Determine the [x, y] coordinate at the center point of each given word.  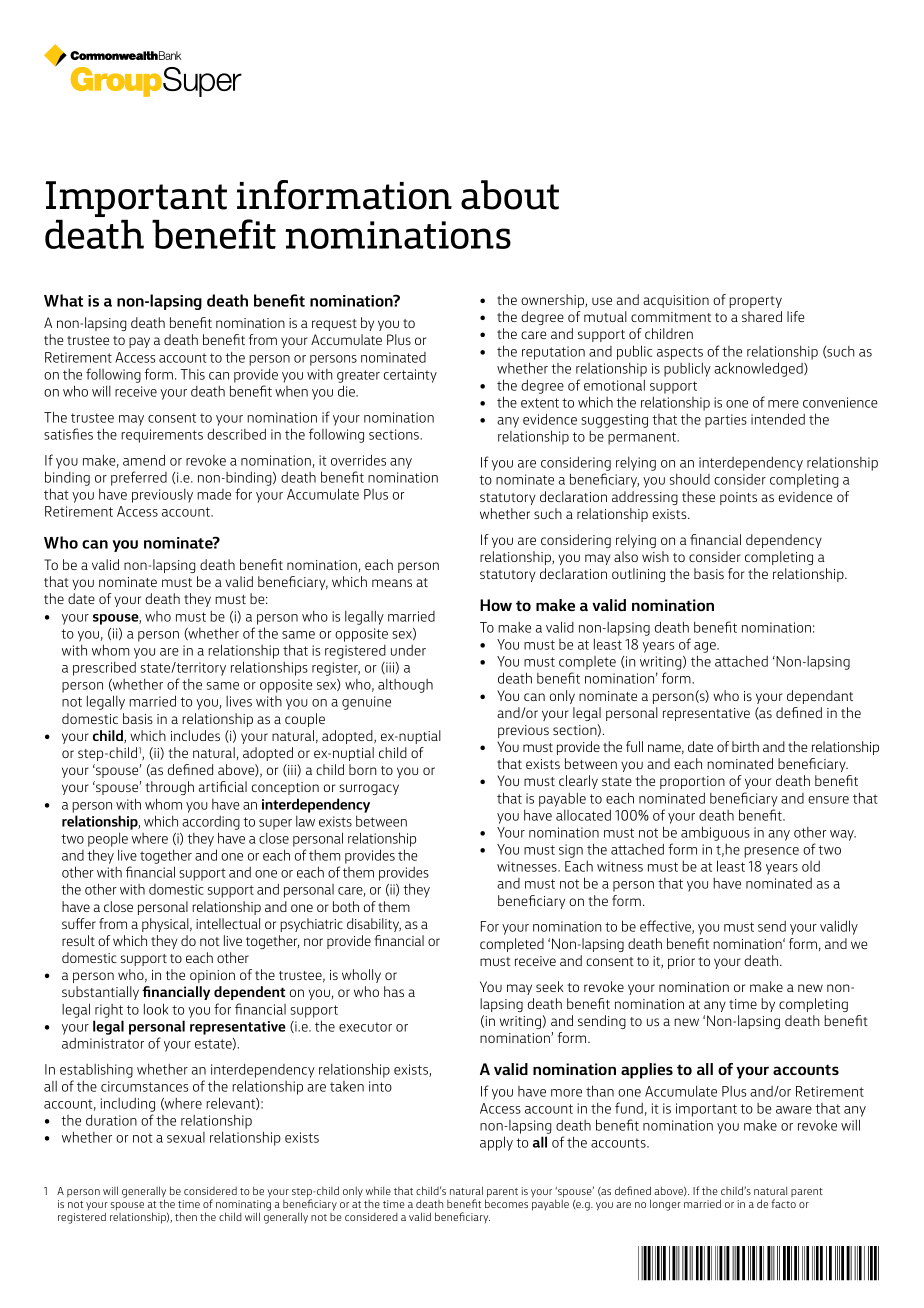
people [108, 839]
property [755, 302]
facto [783, 1203]
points [738, 498]
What [63, 300]
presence [771, 852]
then [186, 1216]
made [214, 494]
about [510, 195]
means [392, 583]
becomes [506, 1203]
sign [571, 851]
